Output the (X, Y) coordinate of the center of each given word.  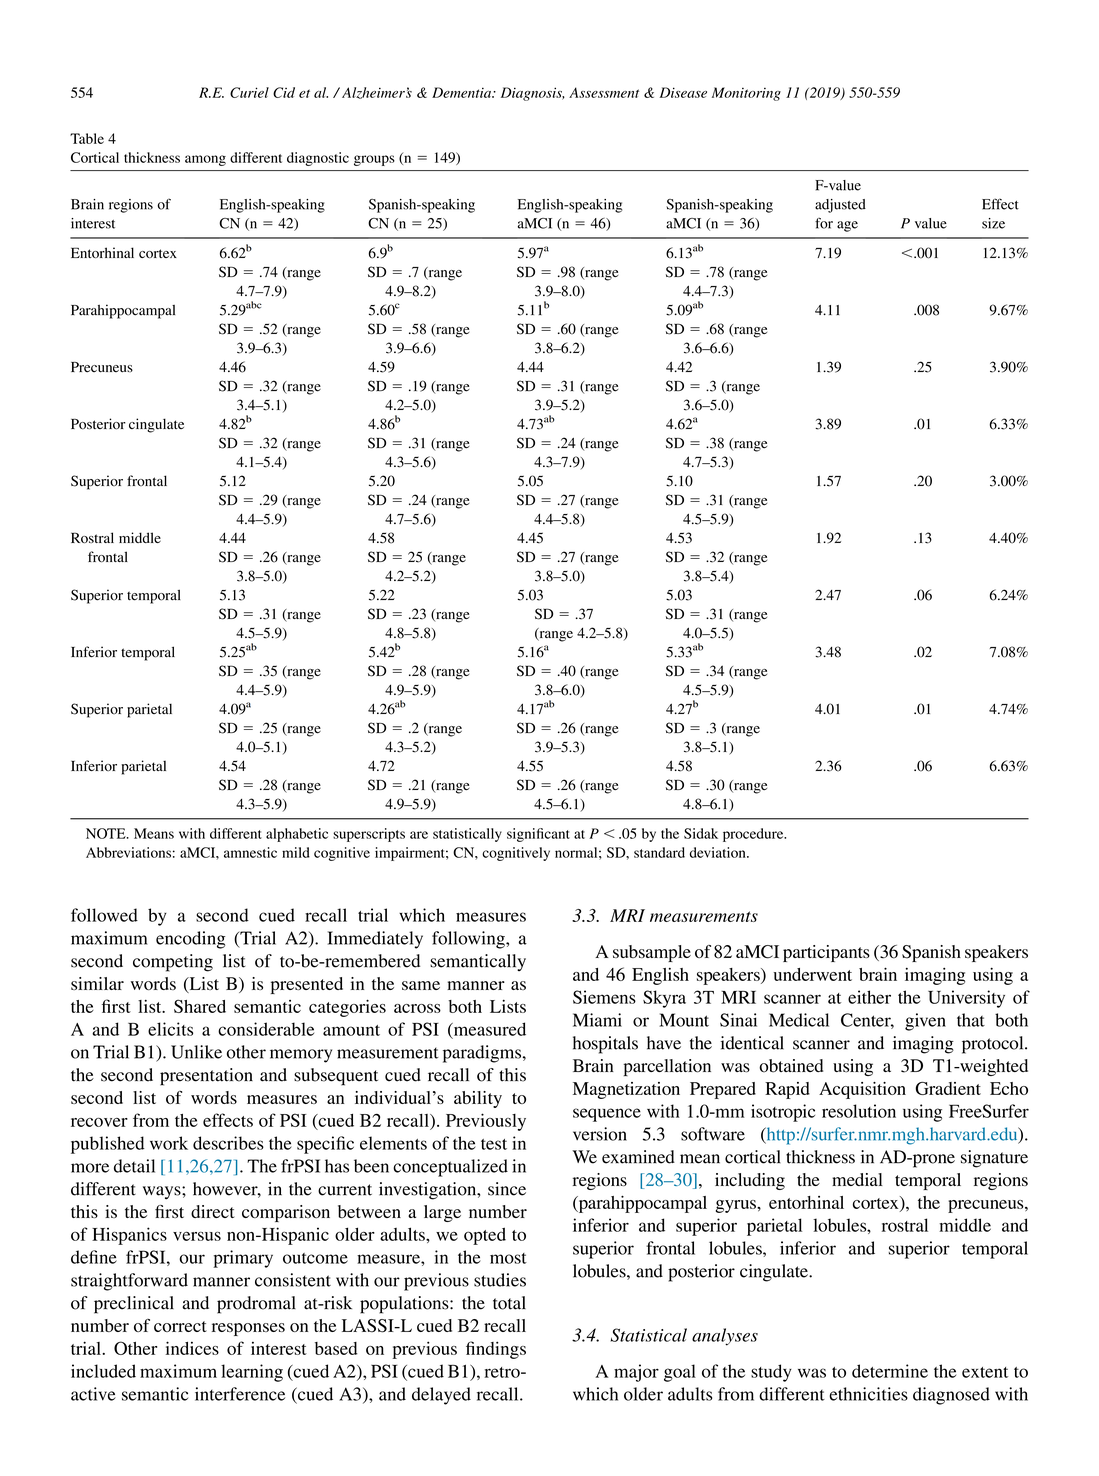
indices (192, 1348)
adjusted (840, 206)
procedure (754, 835)
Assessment (604, 92)
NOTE (107, 833)
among (205, 160)
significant (538, 835)
